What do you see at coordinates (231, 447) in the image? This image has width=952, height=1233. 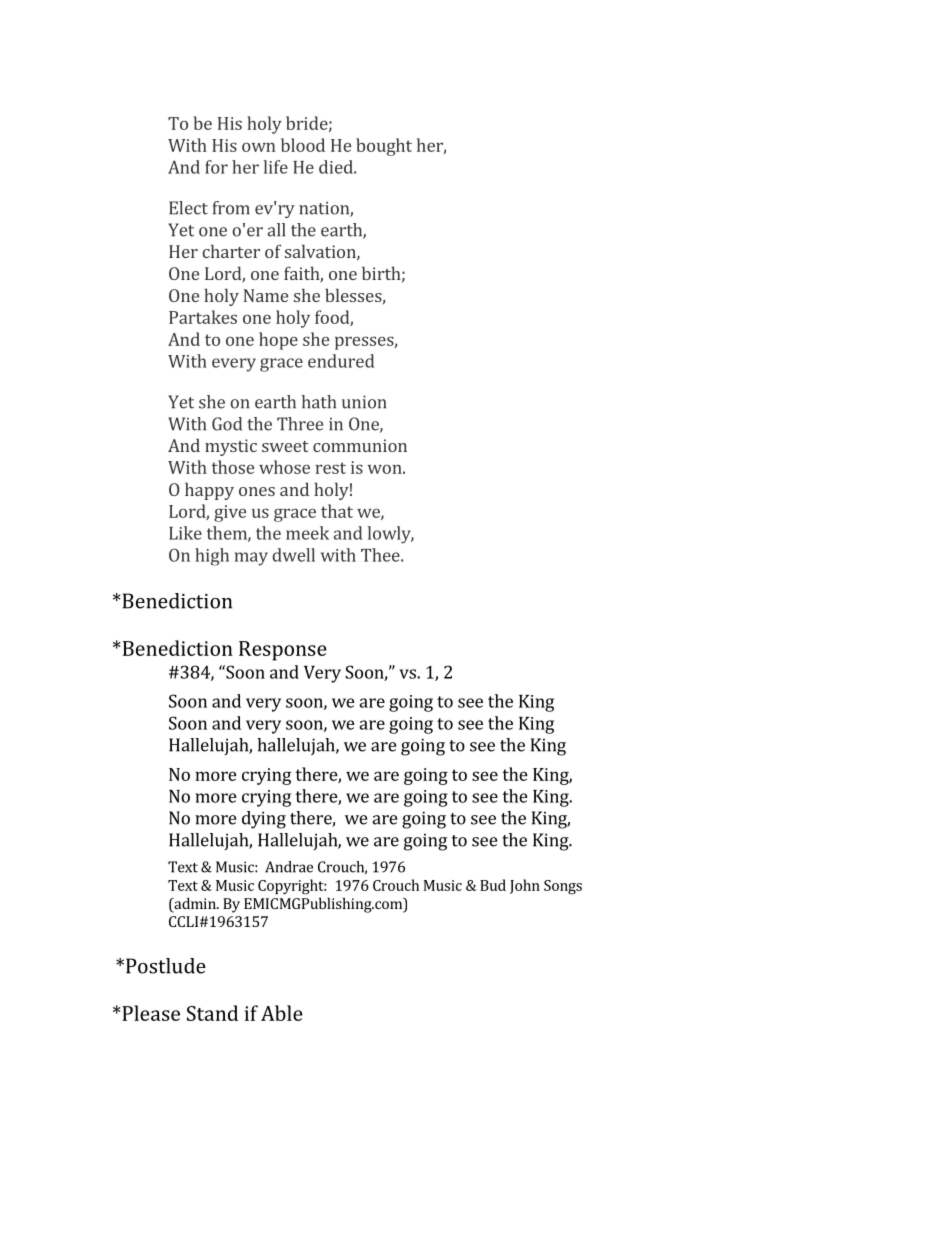 I see `mystic` at bounding box center [231, 447].
